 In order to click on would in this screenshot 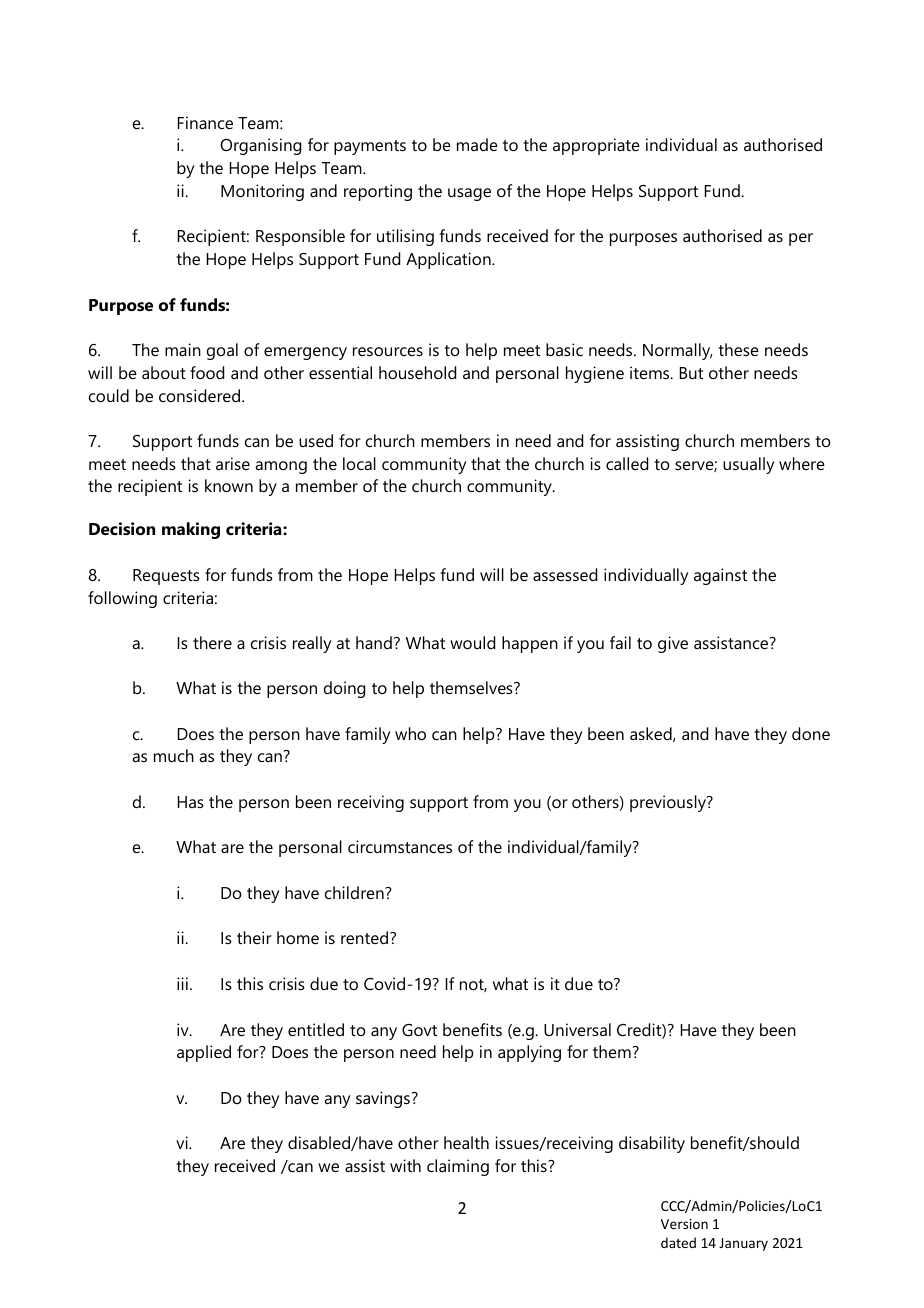, I will do `click(472, 642)`.
